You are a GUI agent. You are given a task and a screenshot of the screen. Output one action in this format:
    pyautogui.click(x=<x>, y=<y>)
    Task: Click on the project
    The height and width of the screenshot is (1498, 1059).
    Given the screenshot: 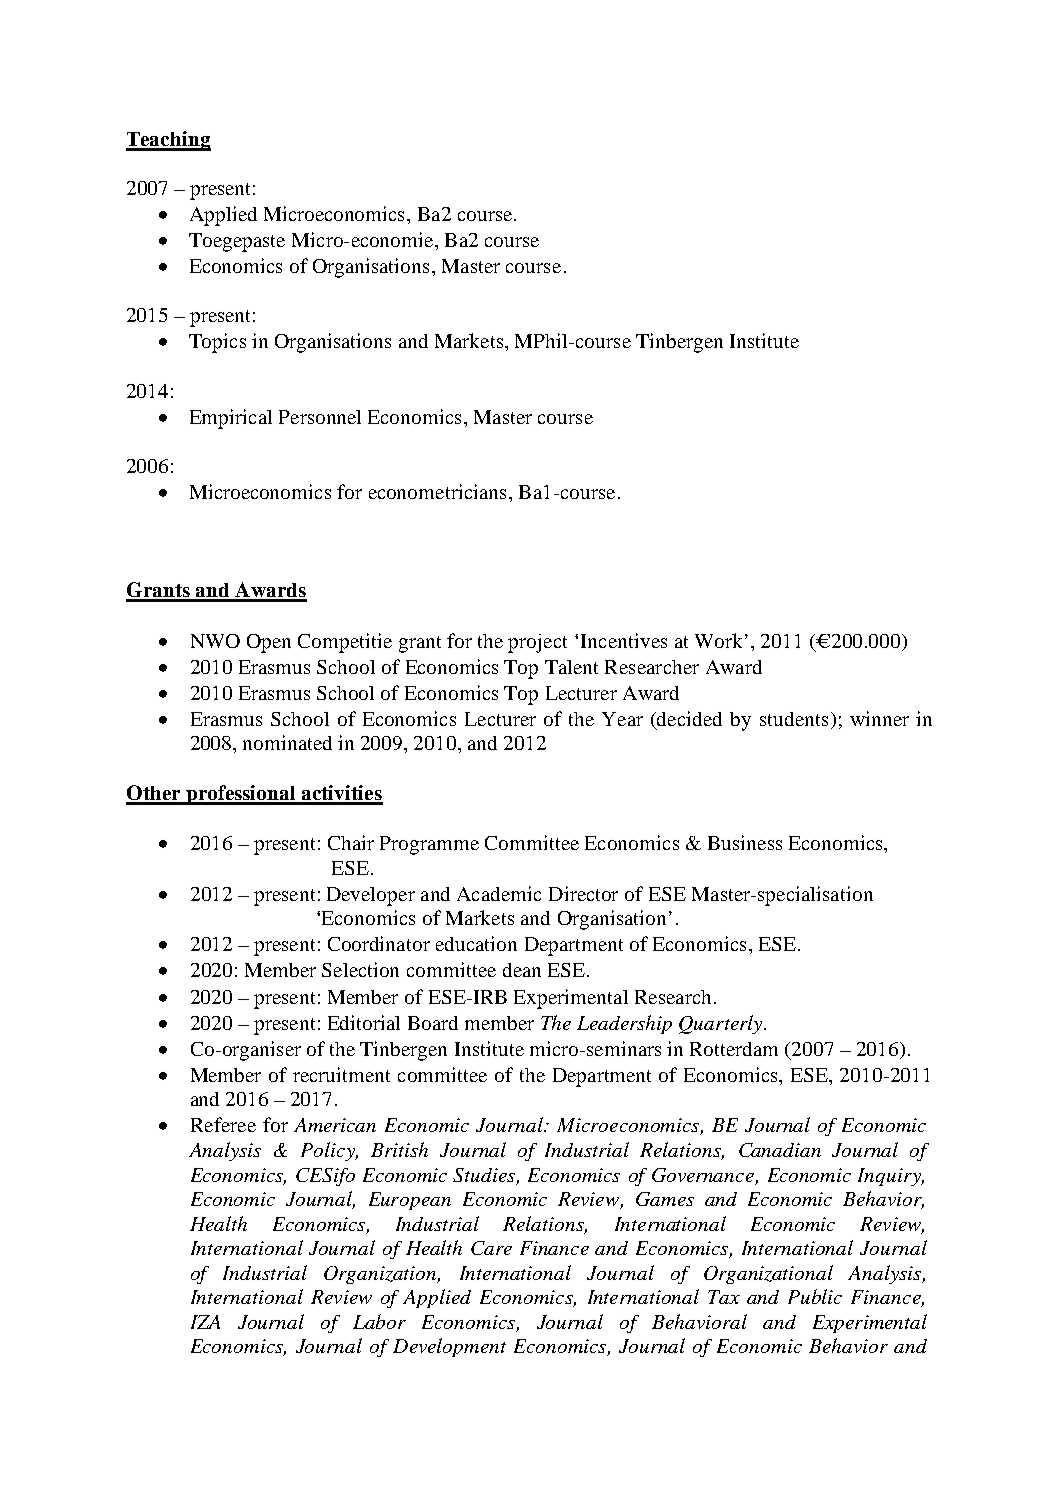 What is the action you would take?
    pyautogui.click(x=537, y=643)
